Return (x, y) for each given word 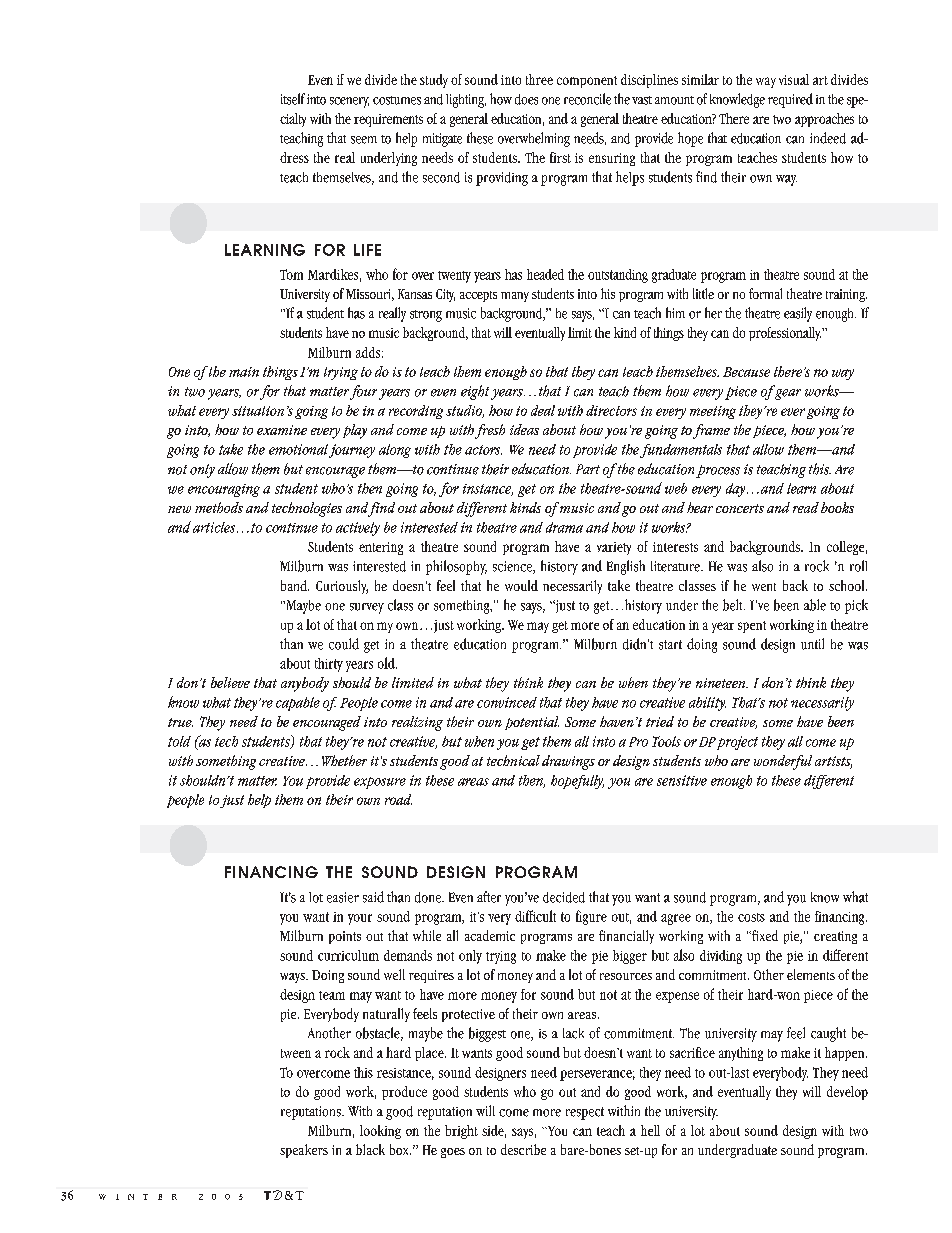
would (521, 585)
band (295, 585)
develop (847, 1093)
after (489, 897)
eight (475, 392)
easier (343, 897)
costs (751, 917)
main (244, 372)
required (790, 100)
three (539, 79)
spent (752, 627)
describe (523, 1149)
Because (746, 372)
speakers (304, 1151)
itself (293, 99)
